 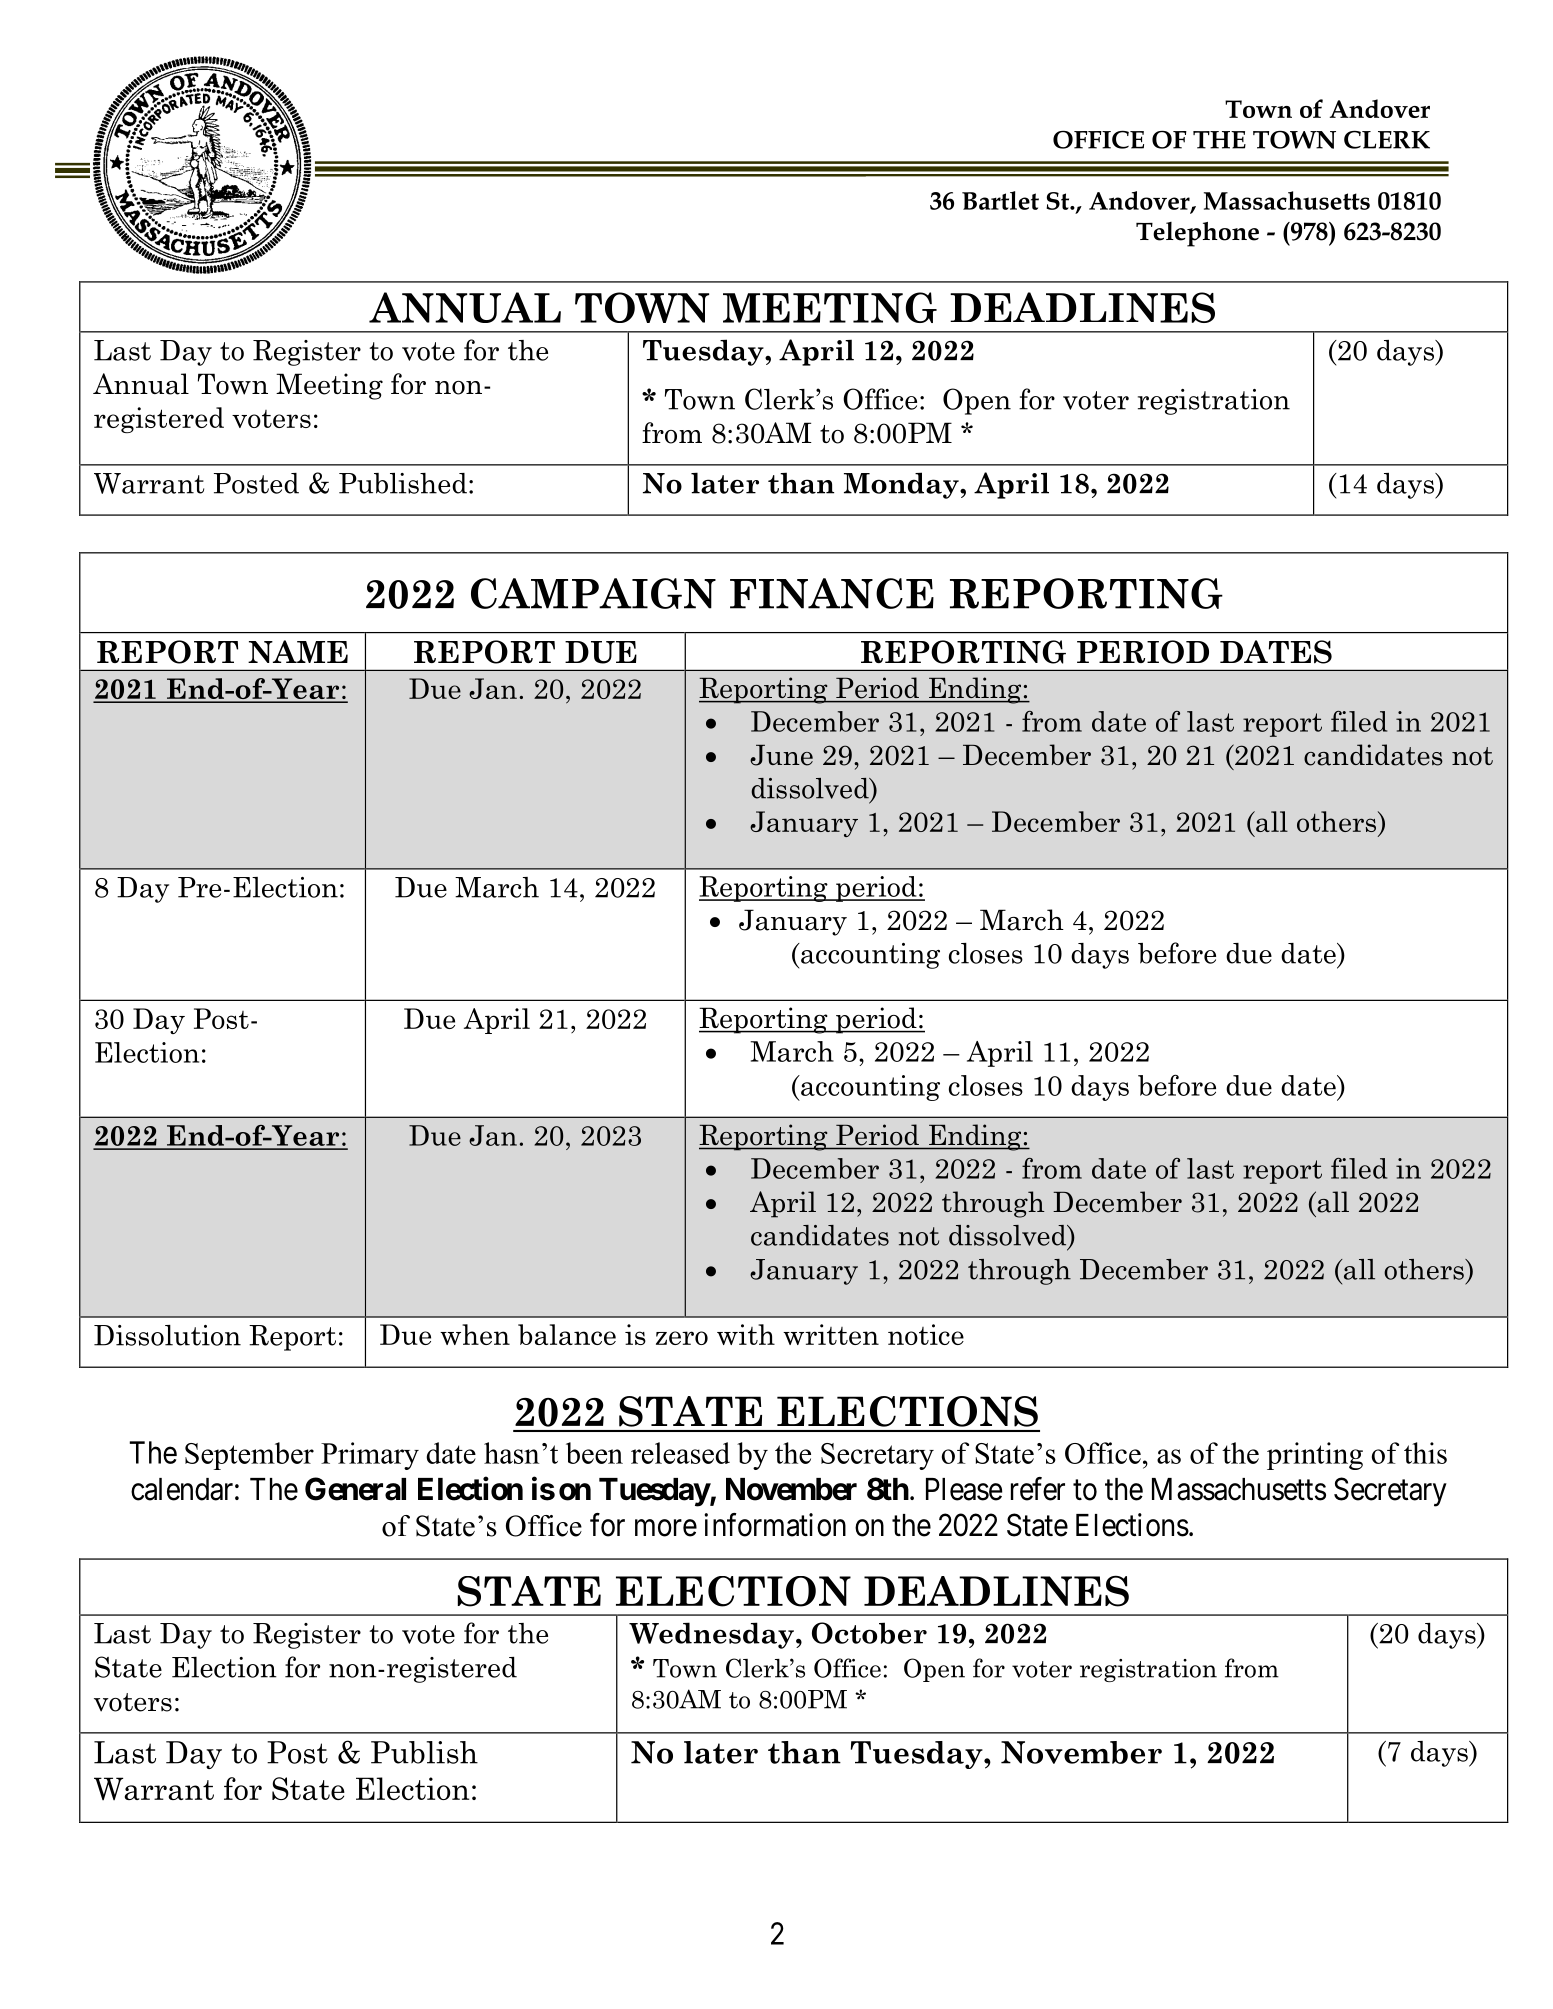 I want to click on Telephone, so click(x=1197, y=234).
